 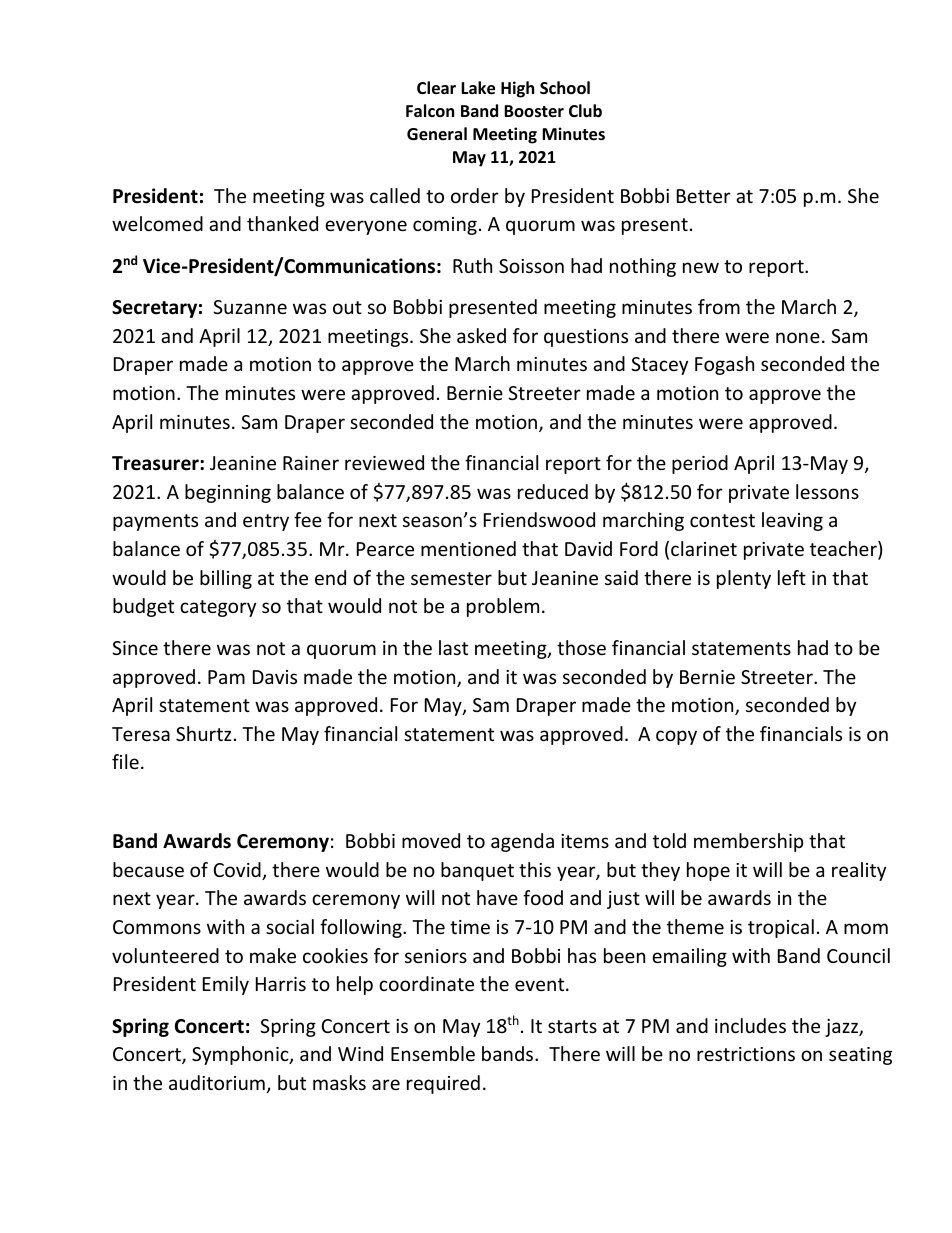 What do you see at coordinates (798, 337) in the image?
I see `none` at bounding box center [798, 337].
